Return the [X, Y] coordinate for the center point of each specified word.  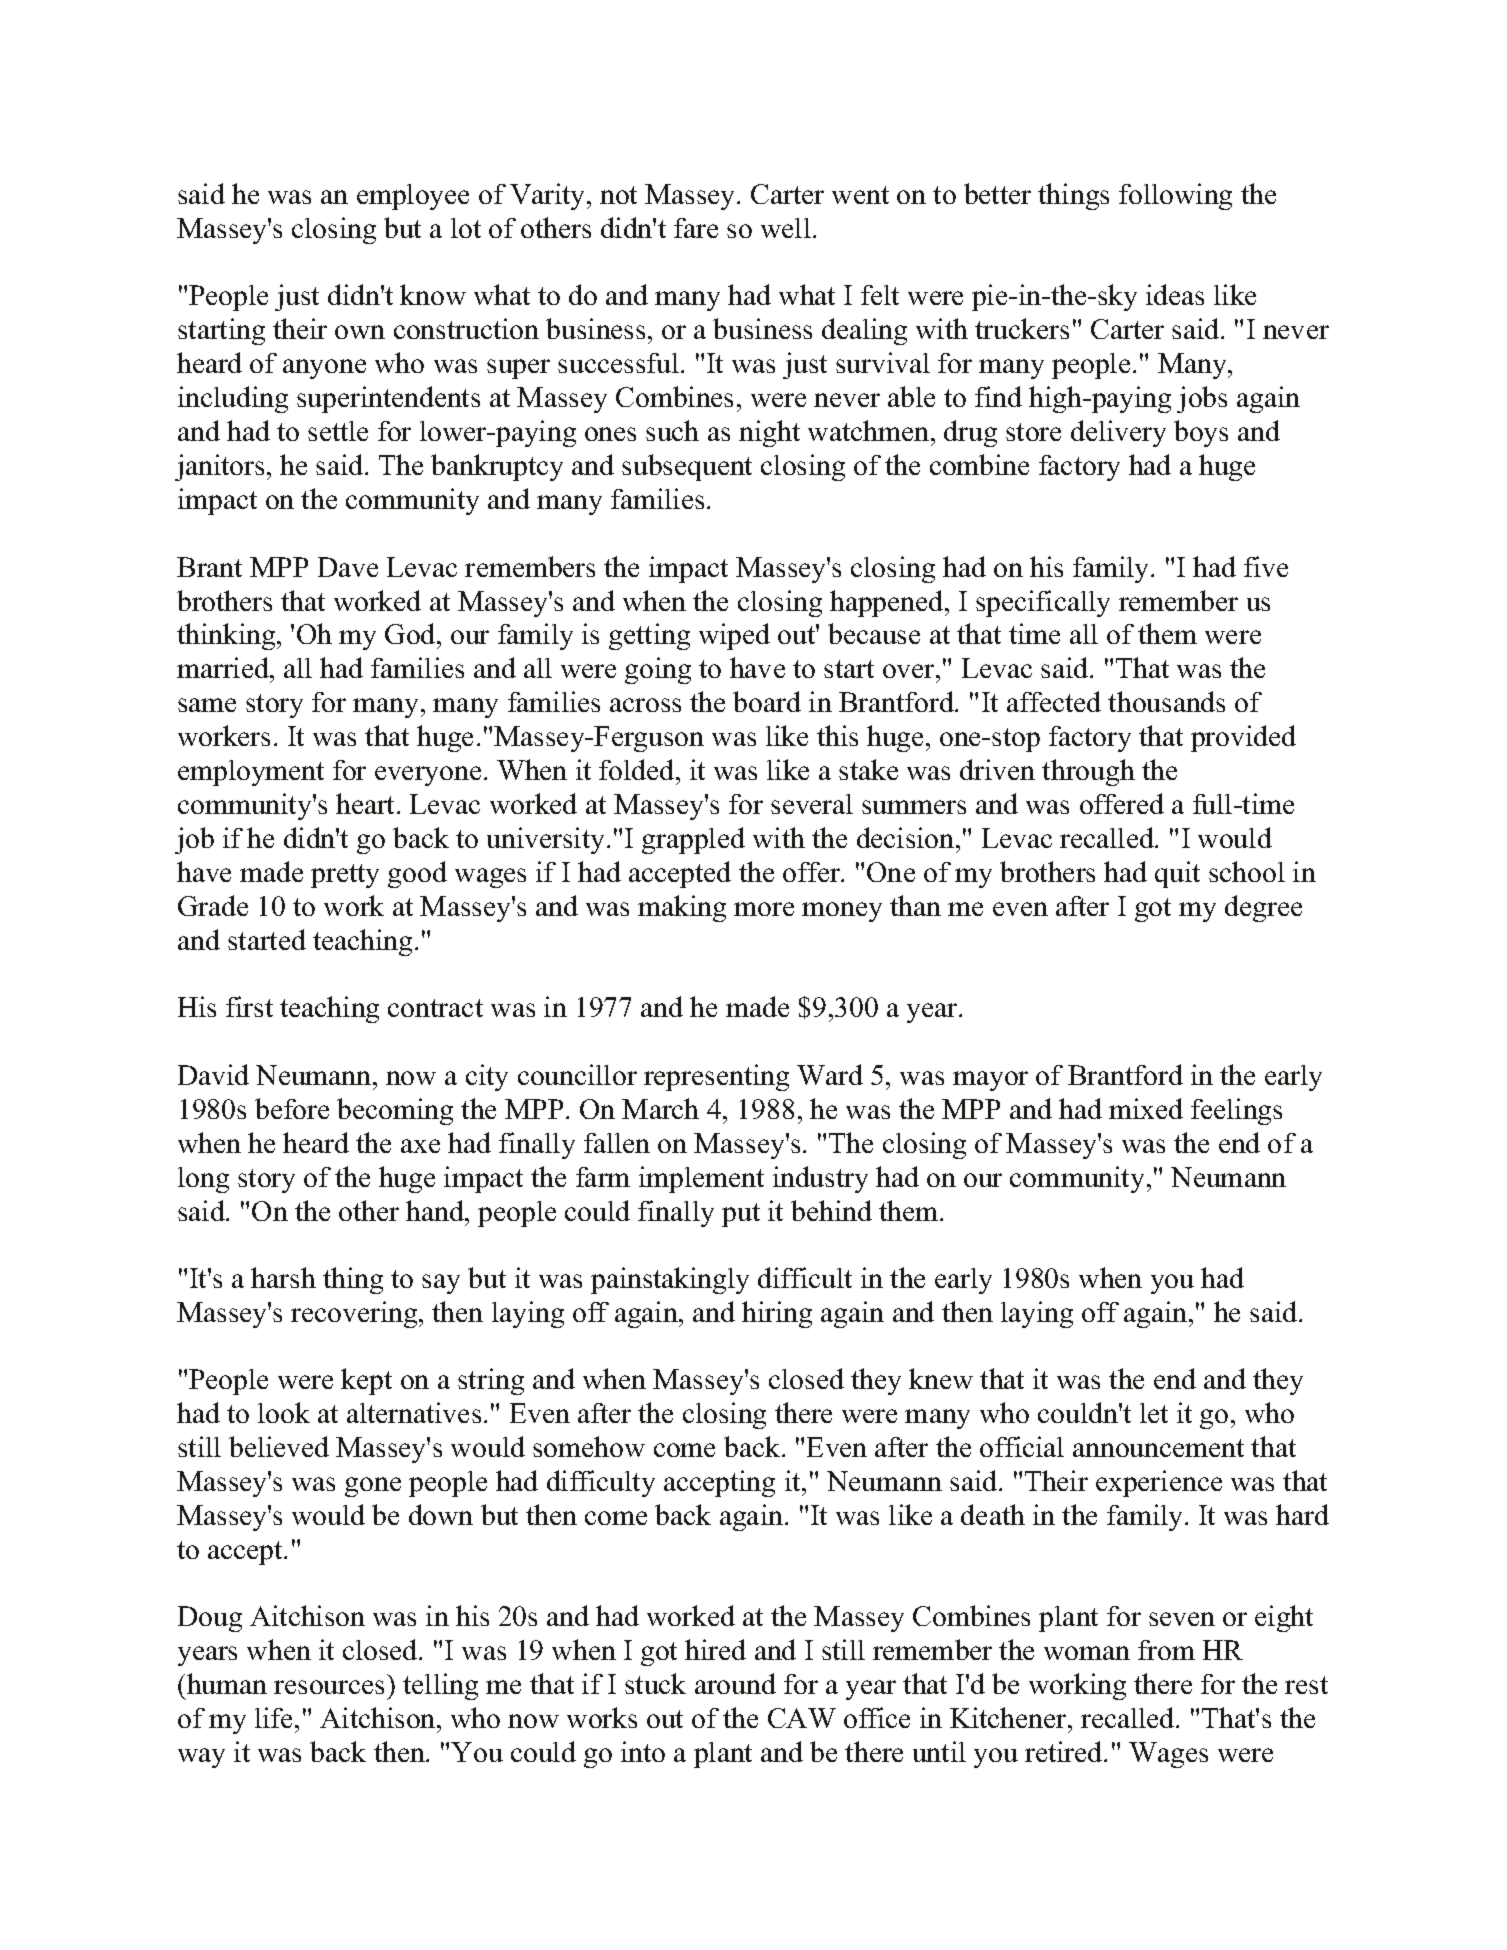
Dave [348, 567]
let [1154, 1413]
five [1266, 566]
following [1175, 196]
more [764, 909]
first [249, 1006]
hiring [777, 1314]
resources [329, 1687]
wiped [734, 636]
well [786, 228]
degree [1263, 908]
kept [366, 1381]
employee [413, 197]
